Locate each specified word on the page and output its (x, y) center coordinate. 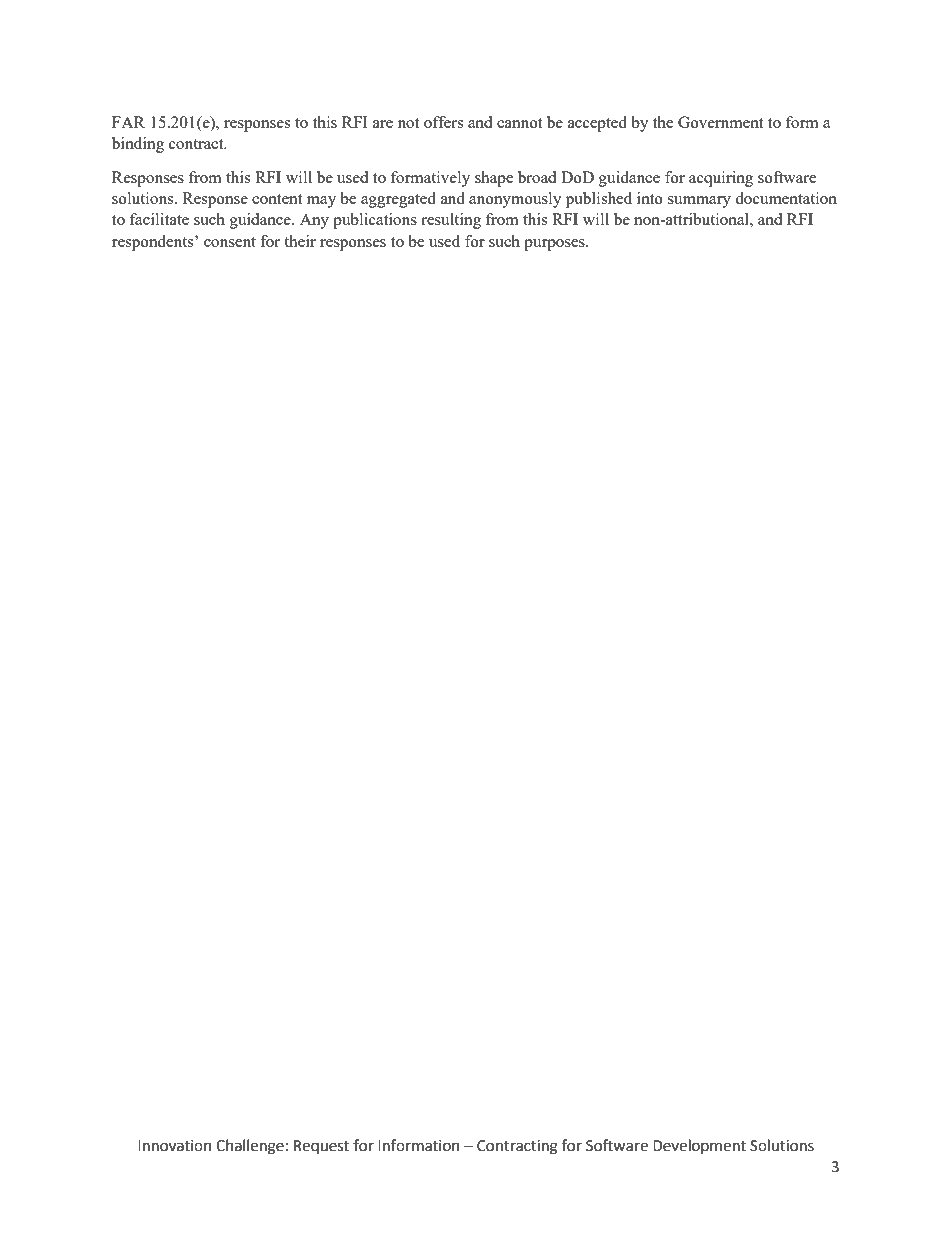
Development (699, 1146)
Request (321, 1147)
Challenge (250, 1147)
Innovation (175, 1146)
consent (230, 242)
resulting (451, 221)
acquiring (721, 179)
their (300, 241)
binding (138, 145)
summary (699, 202)
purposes (555, 245)
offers (443, 122)
